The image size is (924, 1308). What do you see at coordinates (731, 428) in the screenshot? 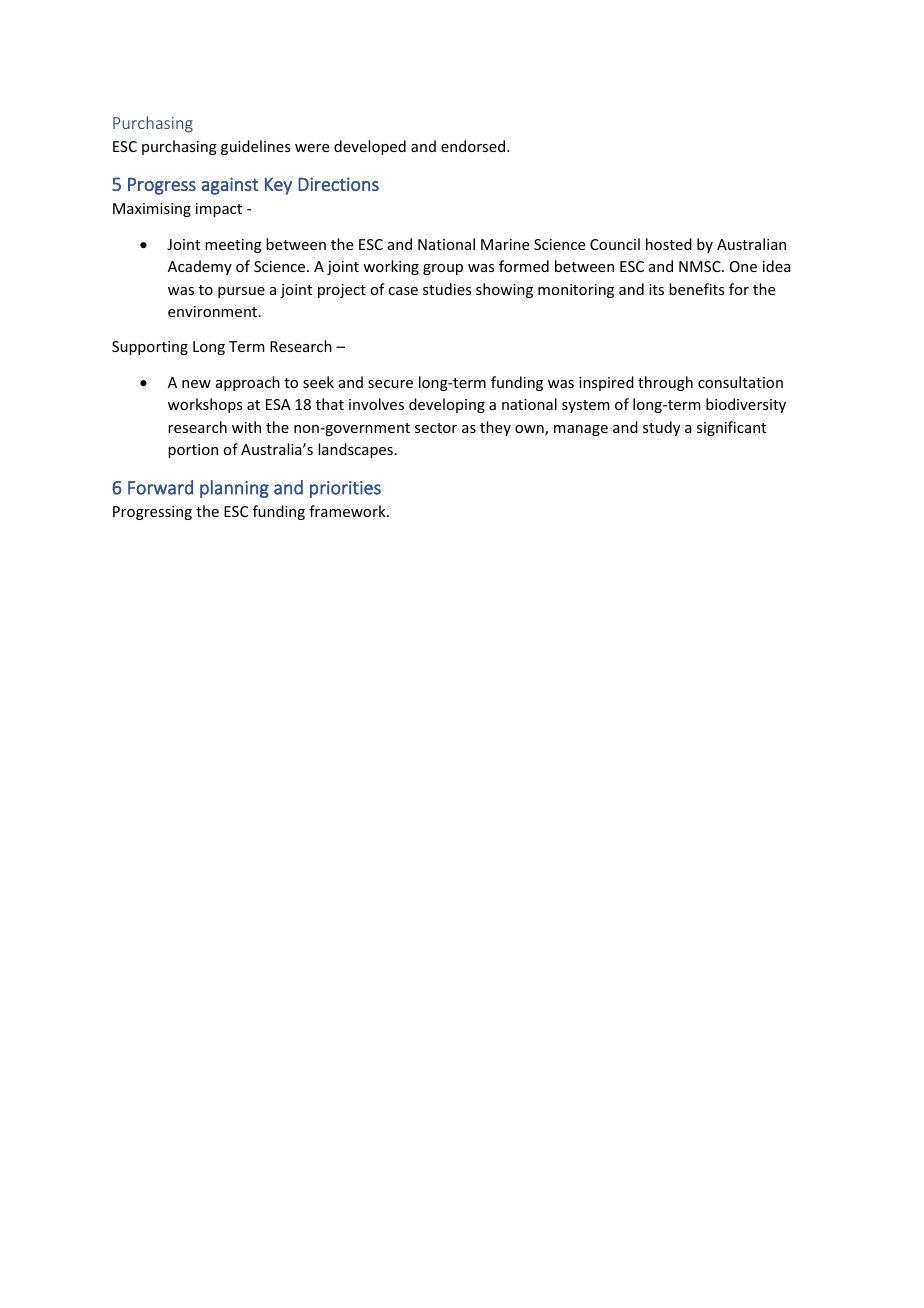
I see `significant` at bounding box center [731, 428].
